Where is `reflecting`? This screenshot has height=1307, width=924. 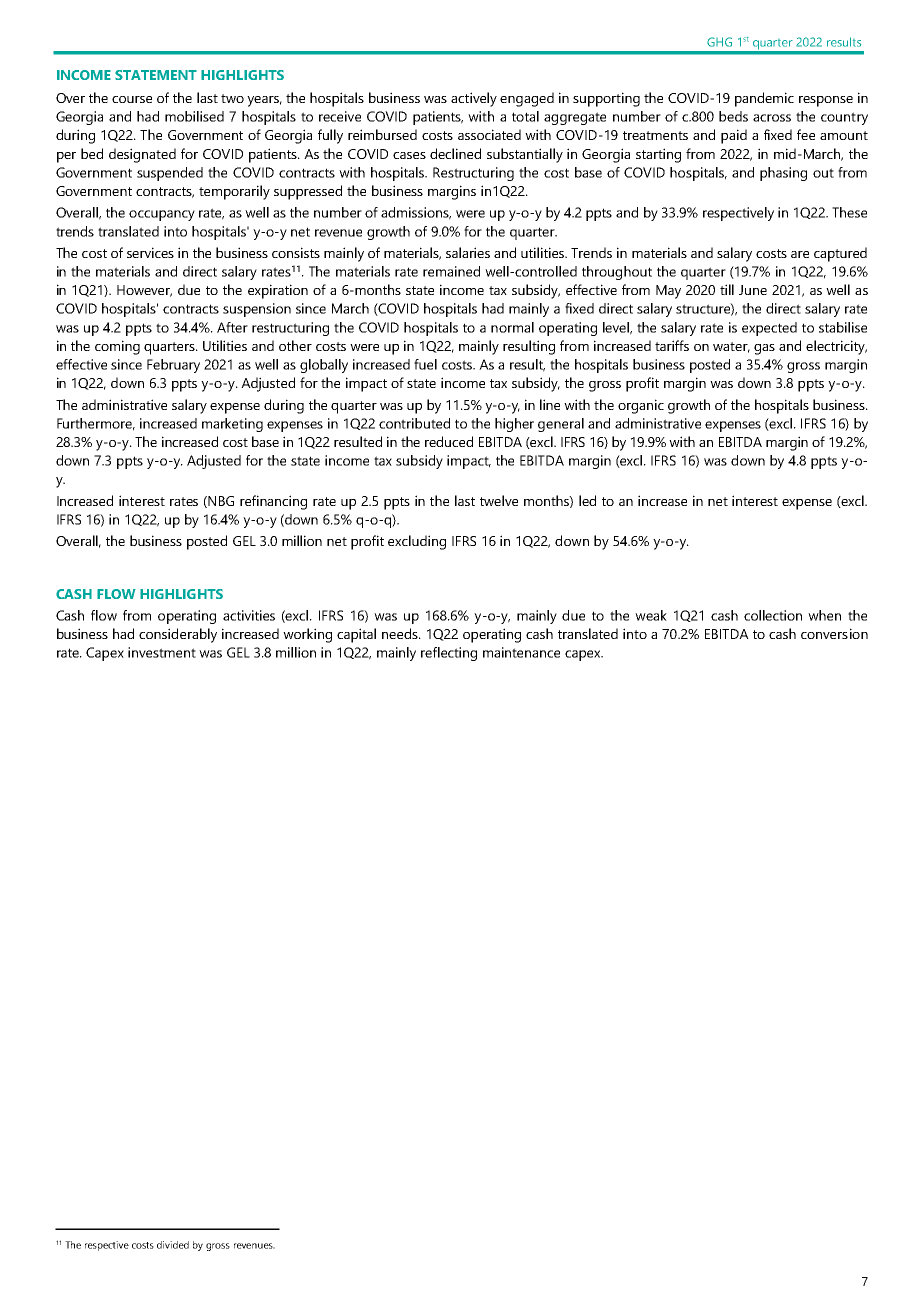
reflecting is located at coordinates (449, 654).
